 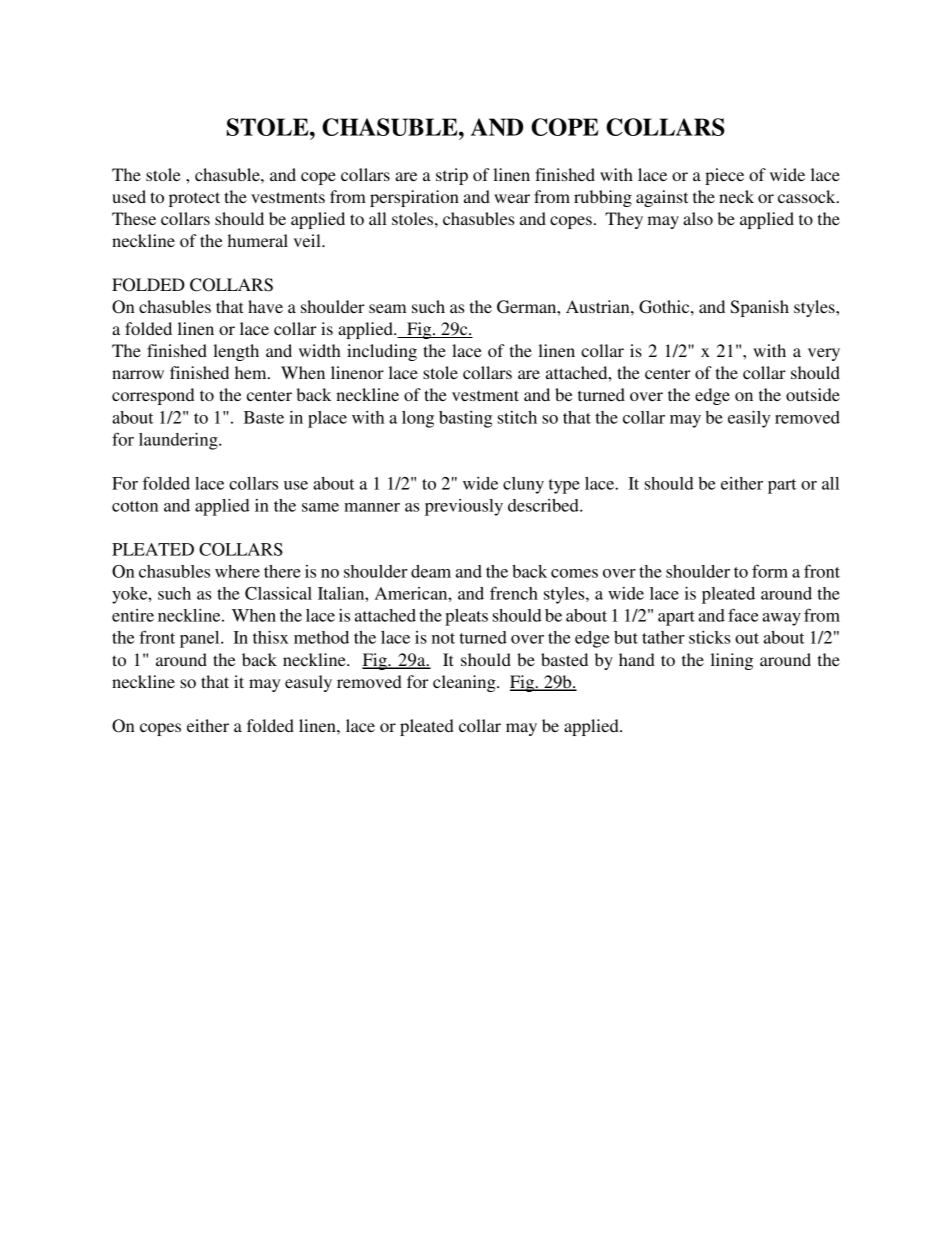 What do you see at coordinates (237, 571) in the image?
I see `where` at bounding box center [237, 571].
